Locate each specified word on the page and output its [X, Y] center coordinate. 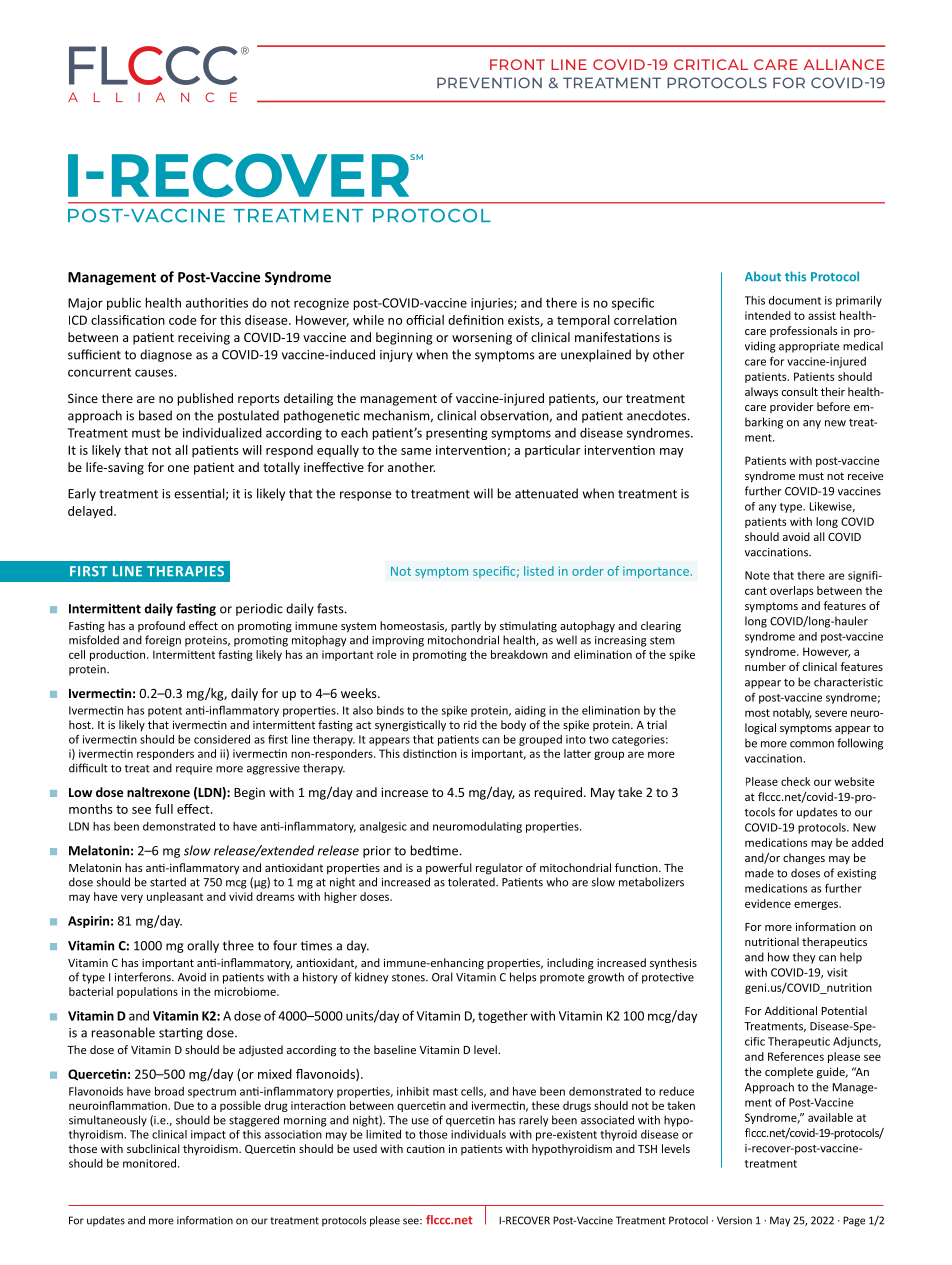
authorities [217, 303]
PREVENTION [489, 83]
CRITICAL [711, 64]
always [761, 392]
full [164, 809]
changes [804, 859]
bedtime [434, 850]
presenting [457, 434]
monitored [151, 1163]
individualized [222, 432]
